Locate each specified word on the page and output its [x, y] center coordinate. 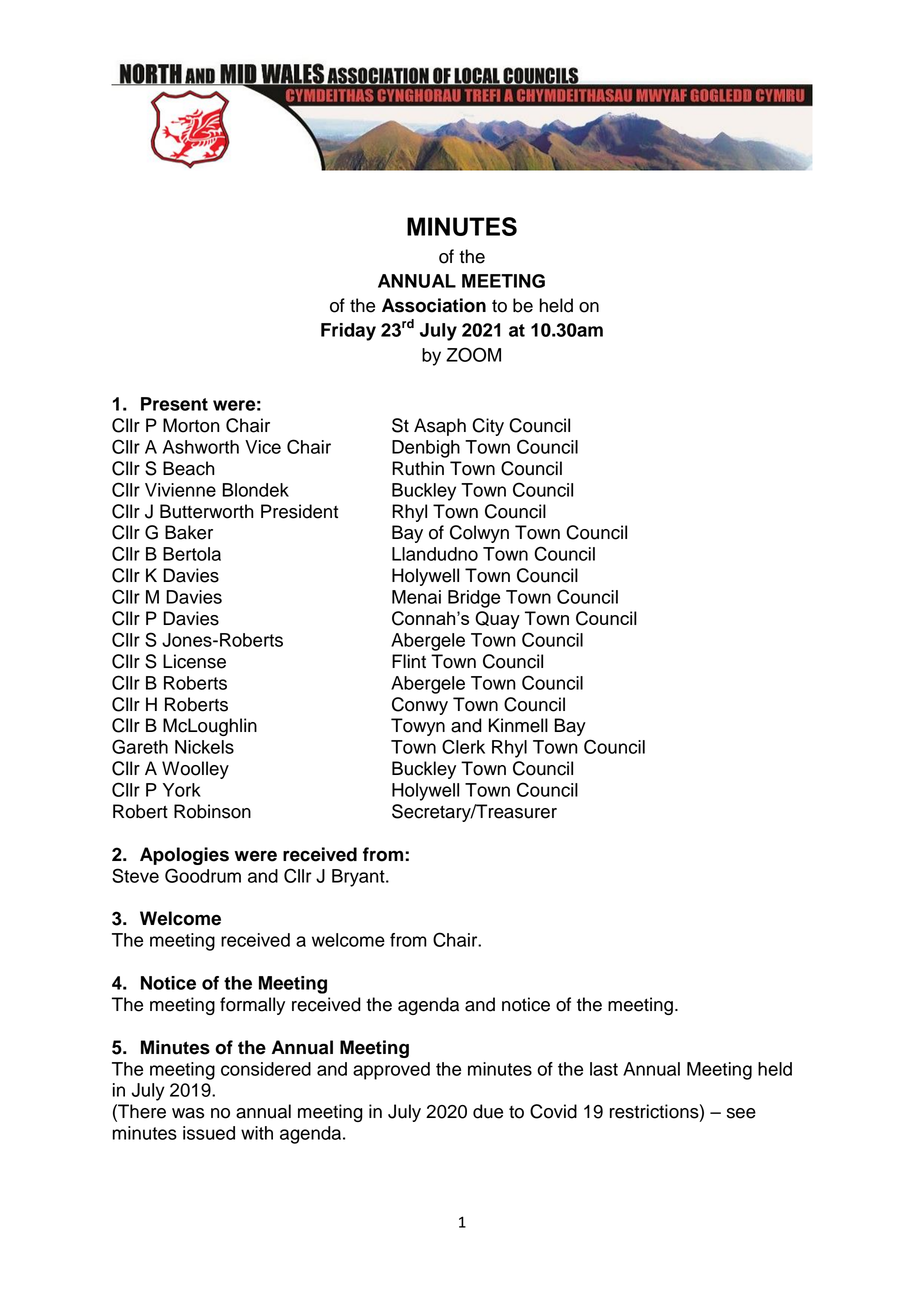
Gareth [140, 746]
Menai [416, 597]
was [188, 1113]
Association [434, 305]
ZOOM [473, 354]
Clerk [463, 746]
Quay [497, 620]
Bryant [359, 878]
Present [174, 404]
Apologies [184, 856]
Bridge [474, 599]
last [604, 1069]
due [488, 1111]
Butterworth [207, 511]
